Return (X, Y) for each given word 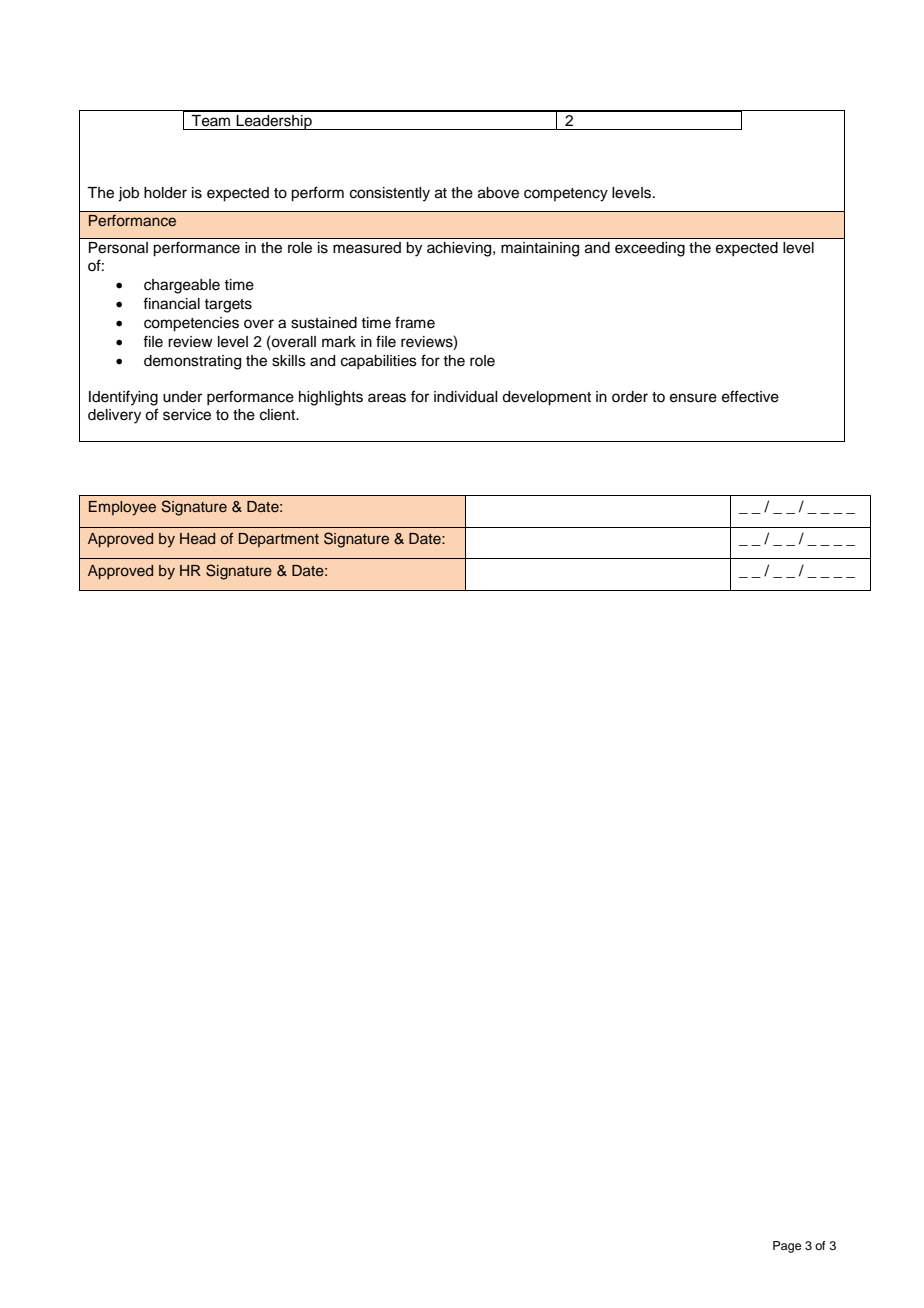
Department (279, 540)
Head (197, 539)
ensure (693, 398)
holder (165, 193)
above (498, 193)
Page (787, 1247)
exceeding (650, 249)
